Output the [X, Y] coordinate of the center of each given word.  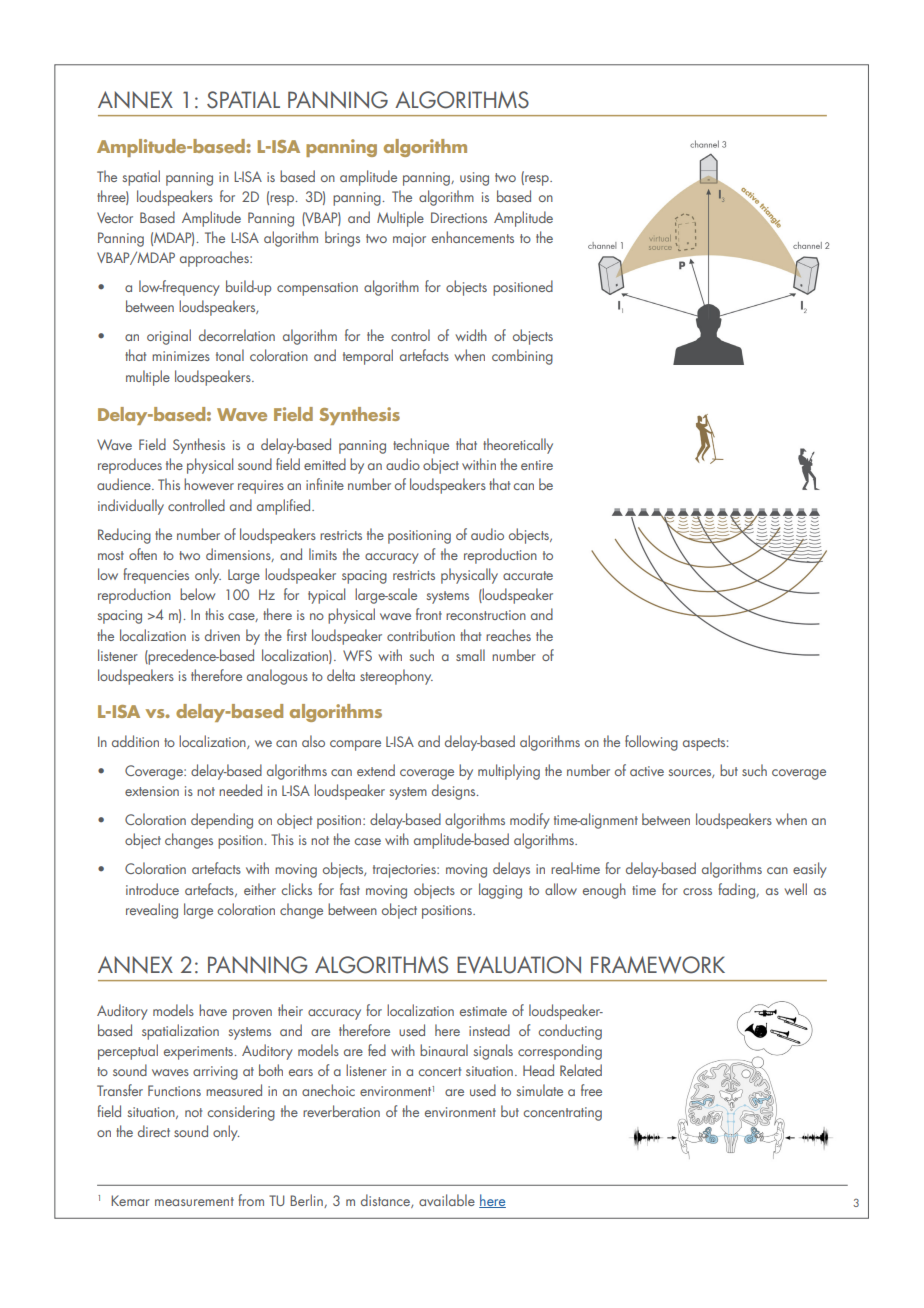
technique [421, 446]
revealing [152, 911]
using [474, 179]
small [470, 655]
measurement [194, 1201]
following [651, 743]
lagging [500, 891]
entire [537, 465]
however [209, 484]
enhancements [473, 237]
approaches [215, 259]
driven [222, 635]
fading [737, 891]
